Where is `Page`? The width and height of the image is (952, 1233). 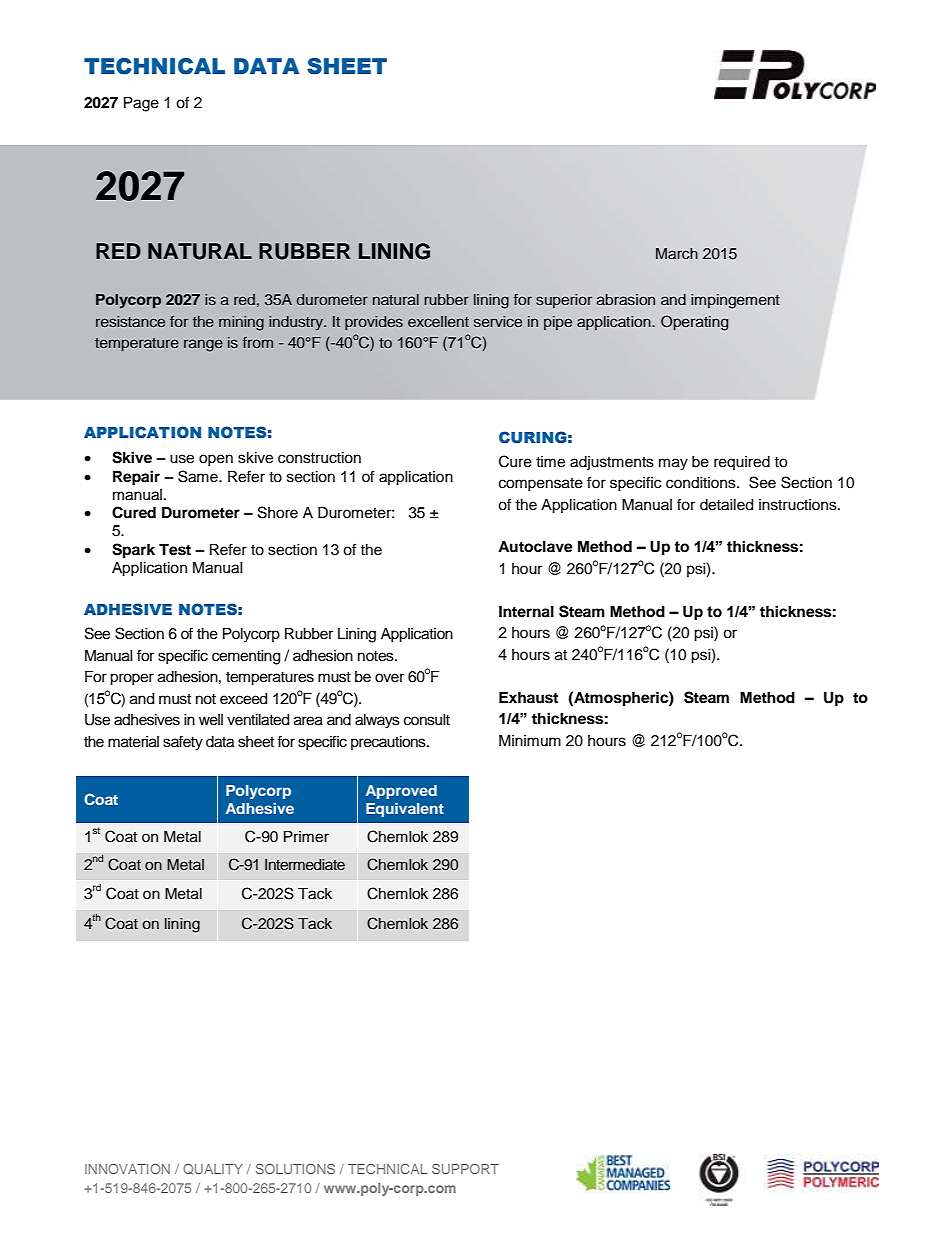
Page is located at coordinates (141, 104).
